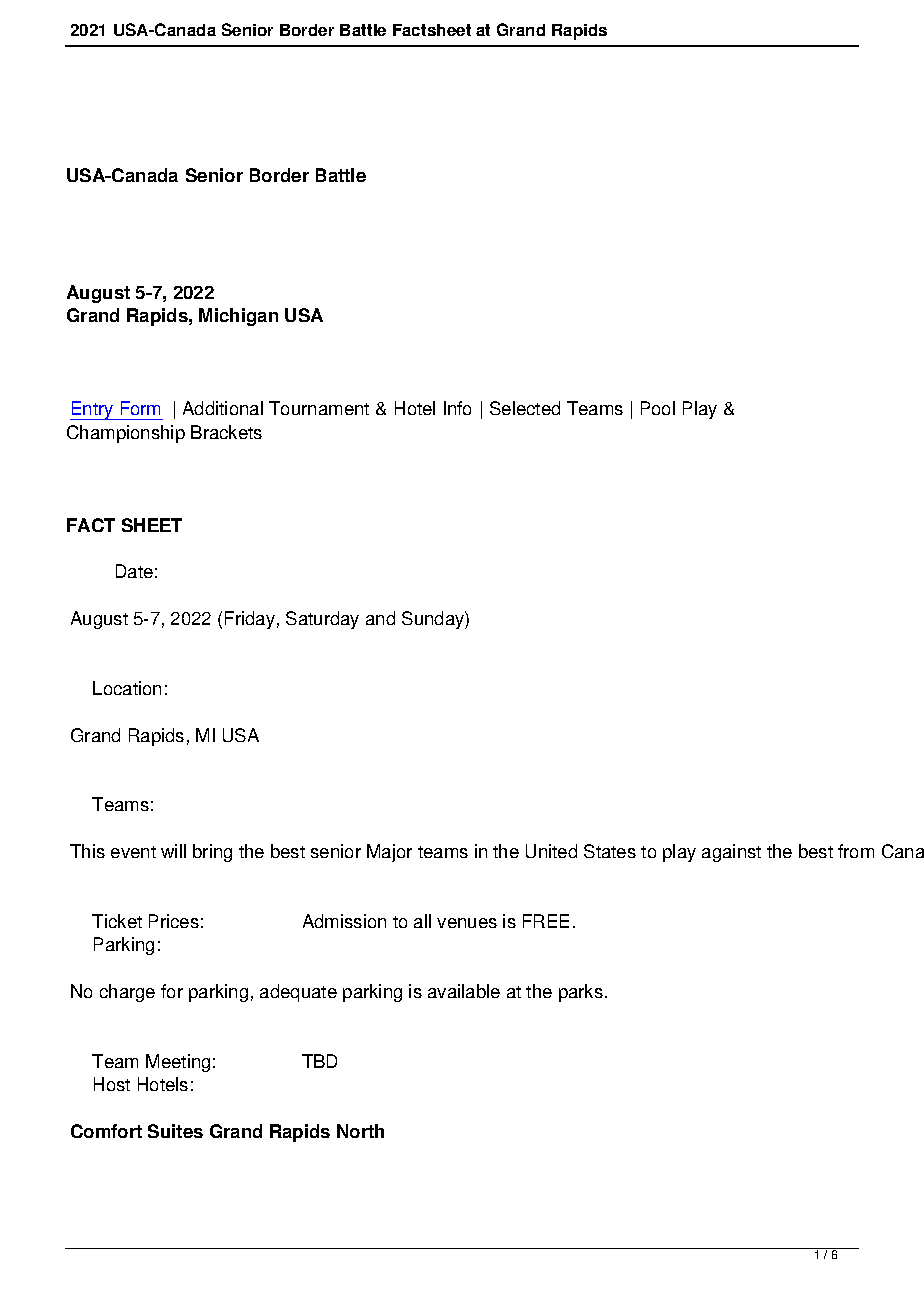 Image resolution: width=924 pixels, height=1308 pixels. What do you see at coordinates (658, 408) in the screenshot?
I see `Pool` at bounding box center [658, 408].
